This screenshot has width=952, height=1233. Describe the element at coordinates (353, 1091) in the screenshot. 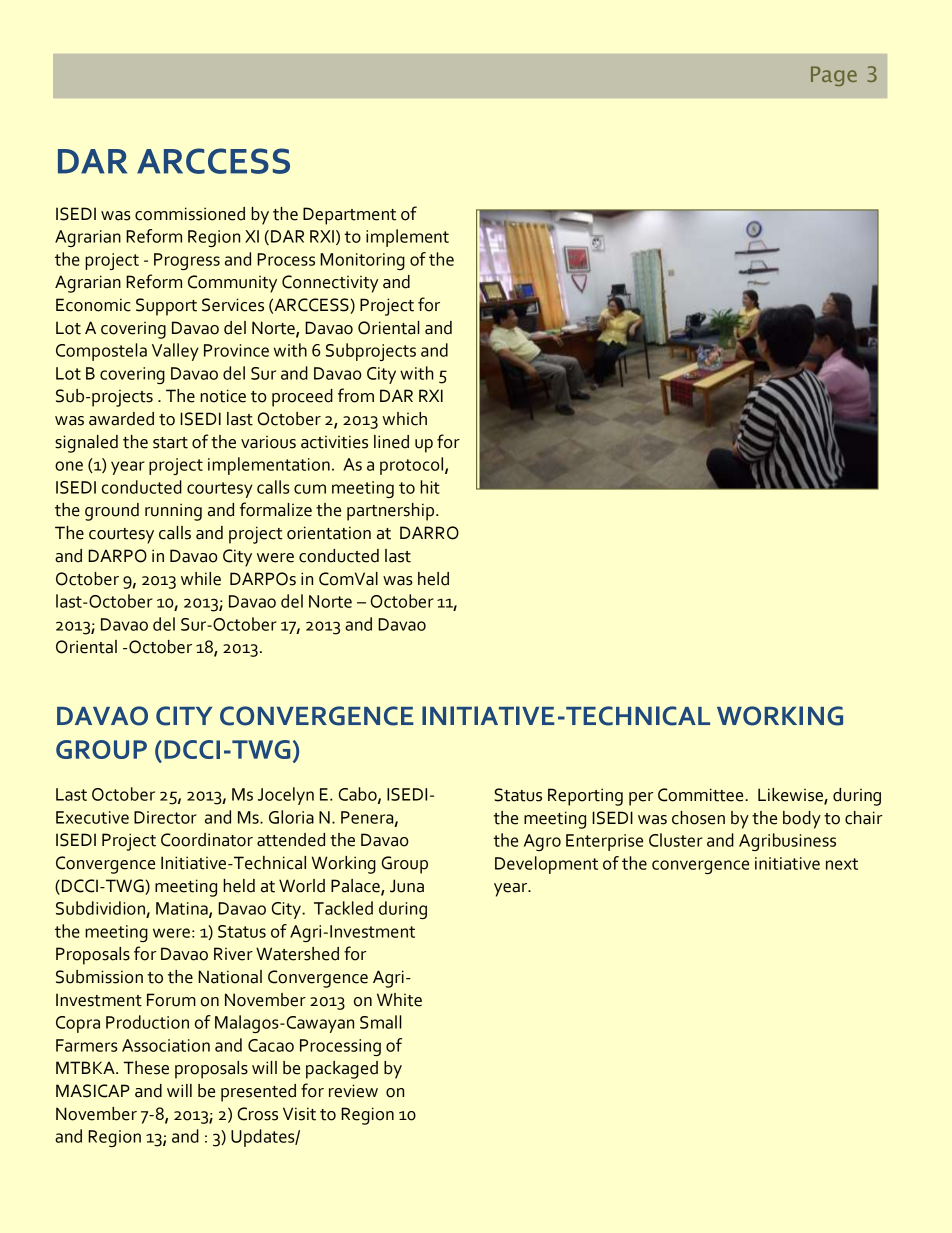

I see `review` at that location.
